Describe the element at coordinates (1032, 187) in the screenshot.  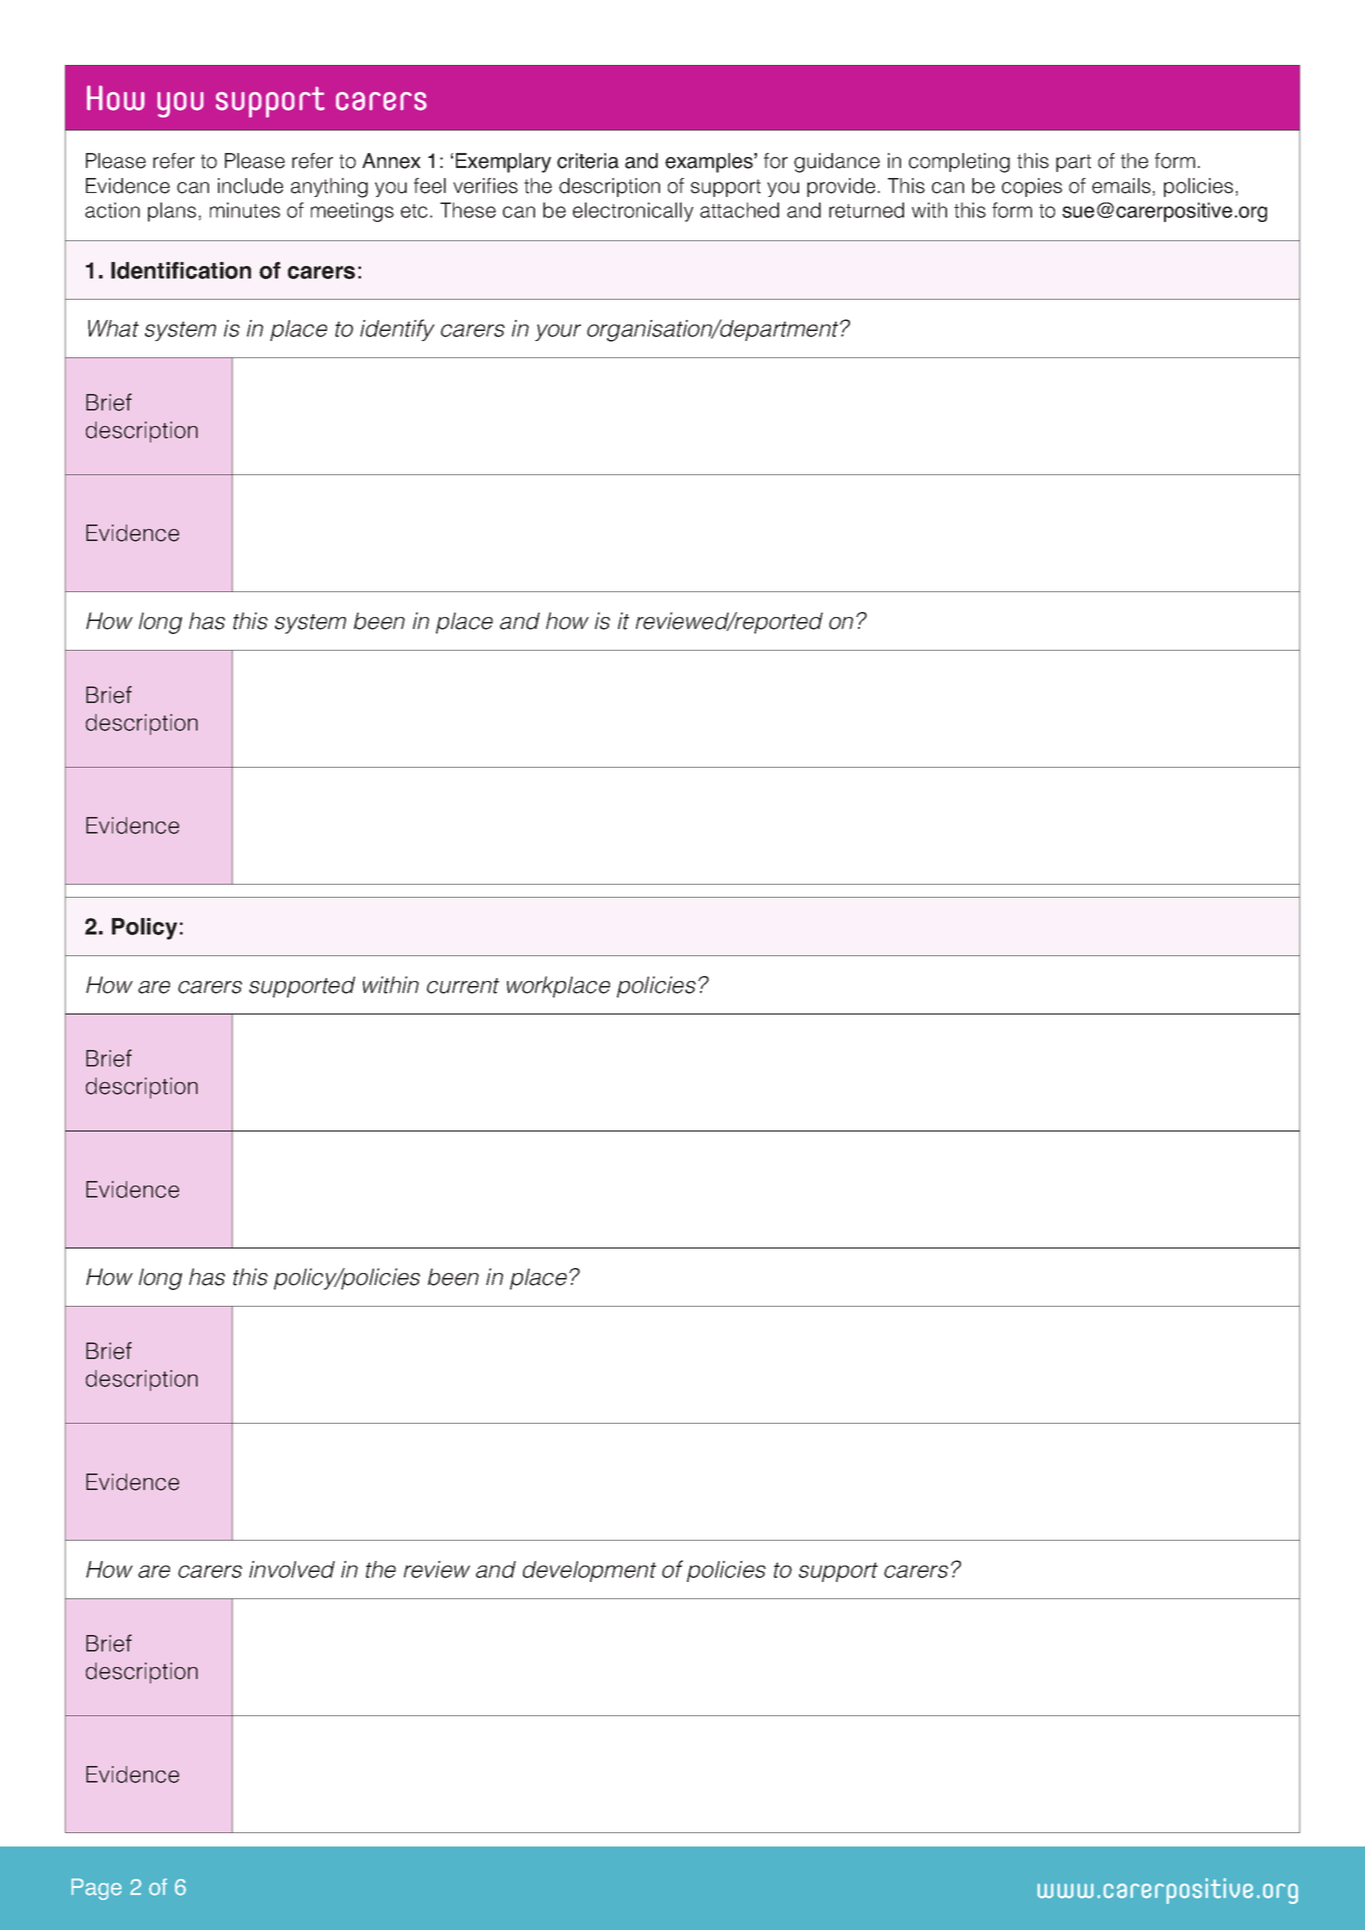
I see `copies` at that location.
